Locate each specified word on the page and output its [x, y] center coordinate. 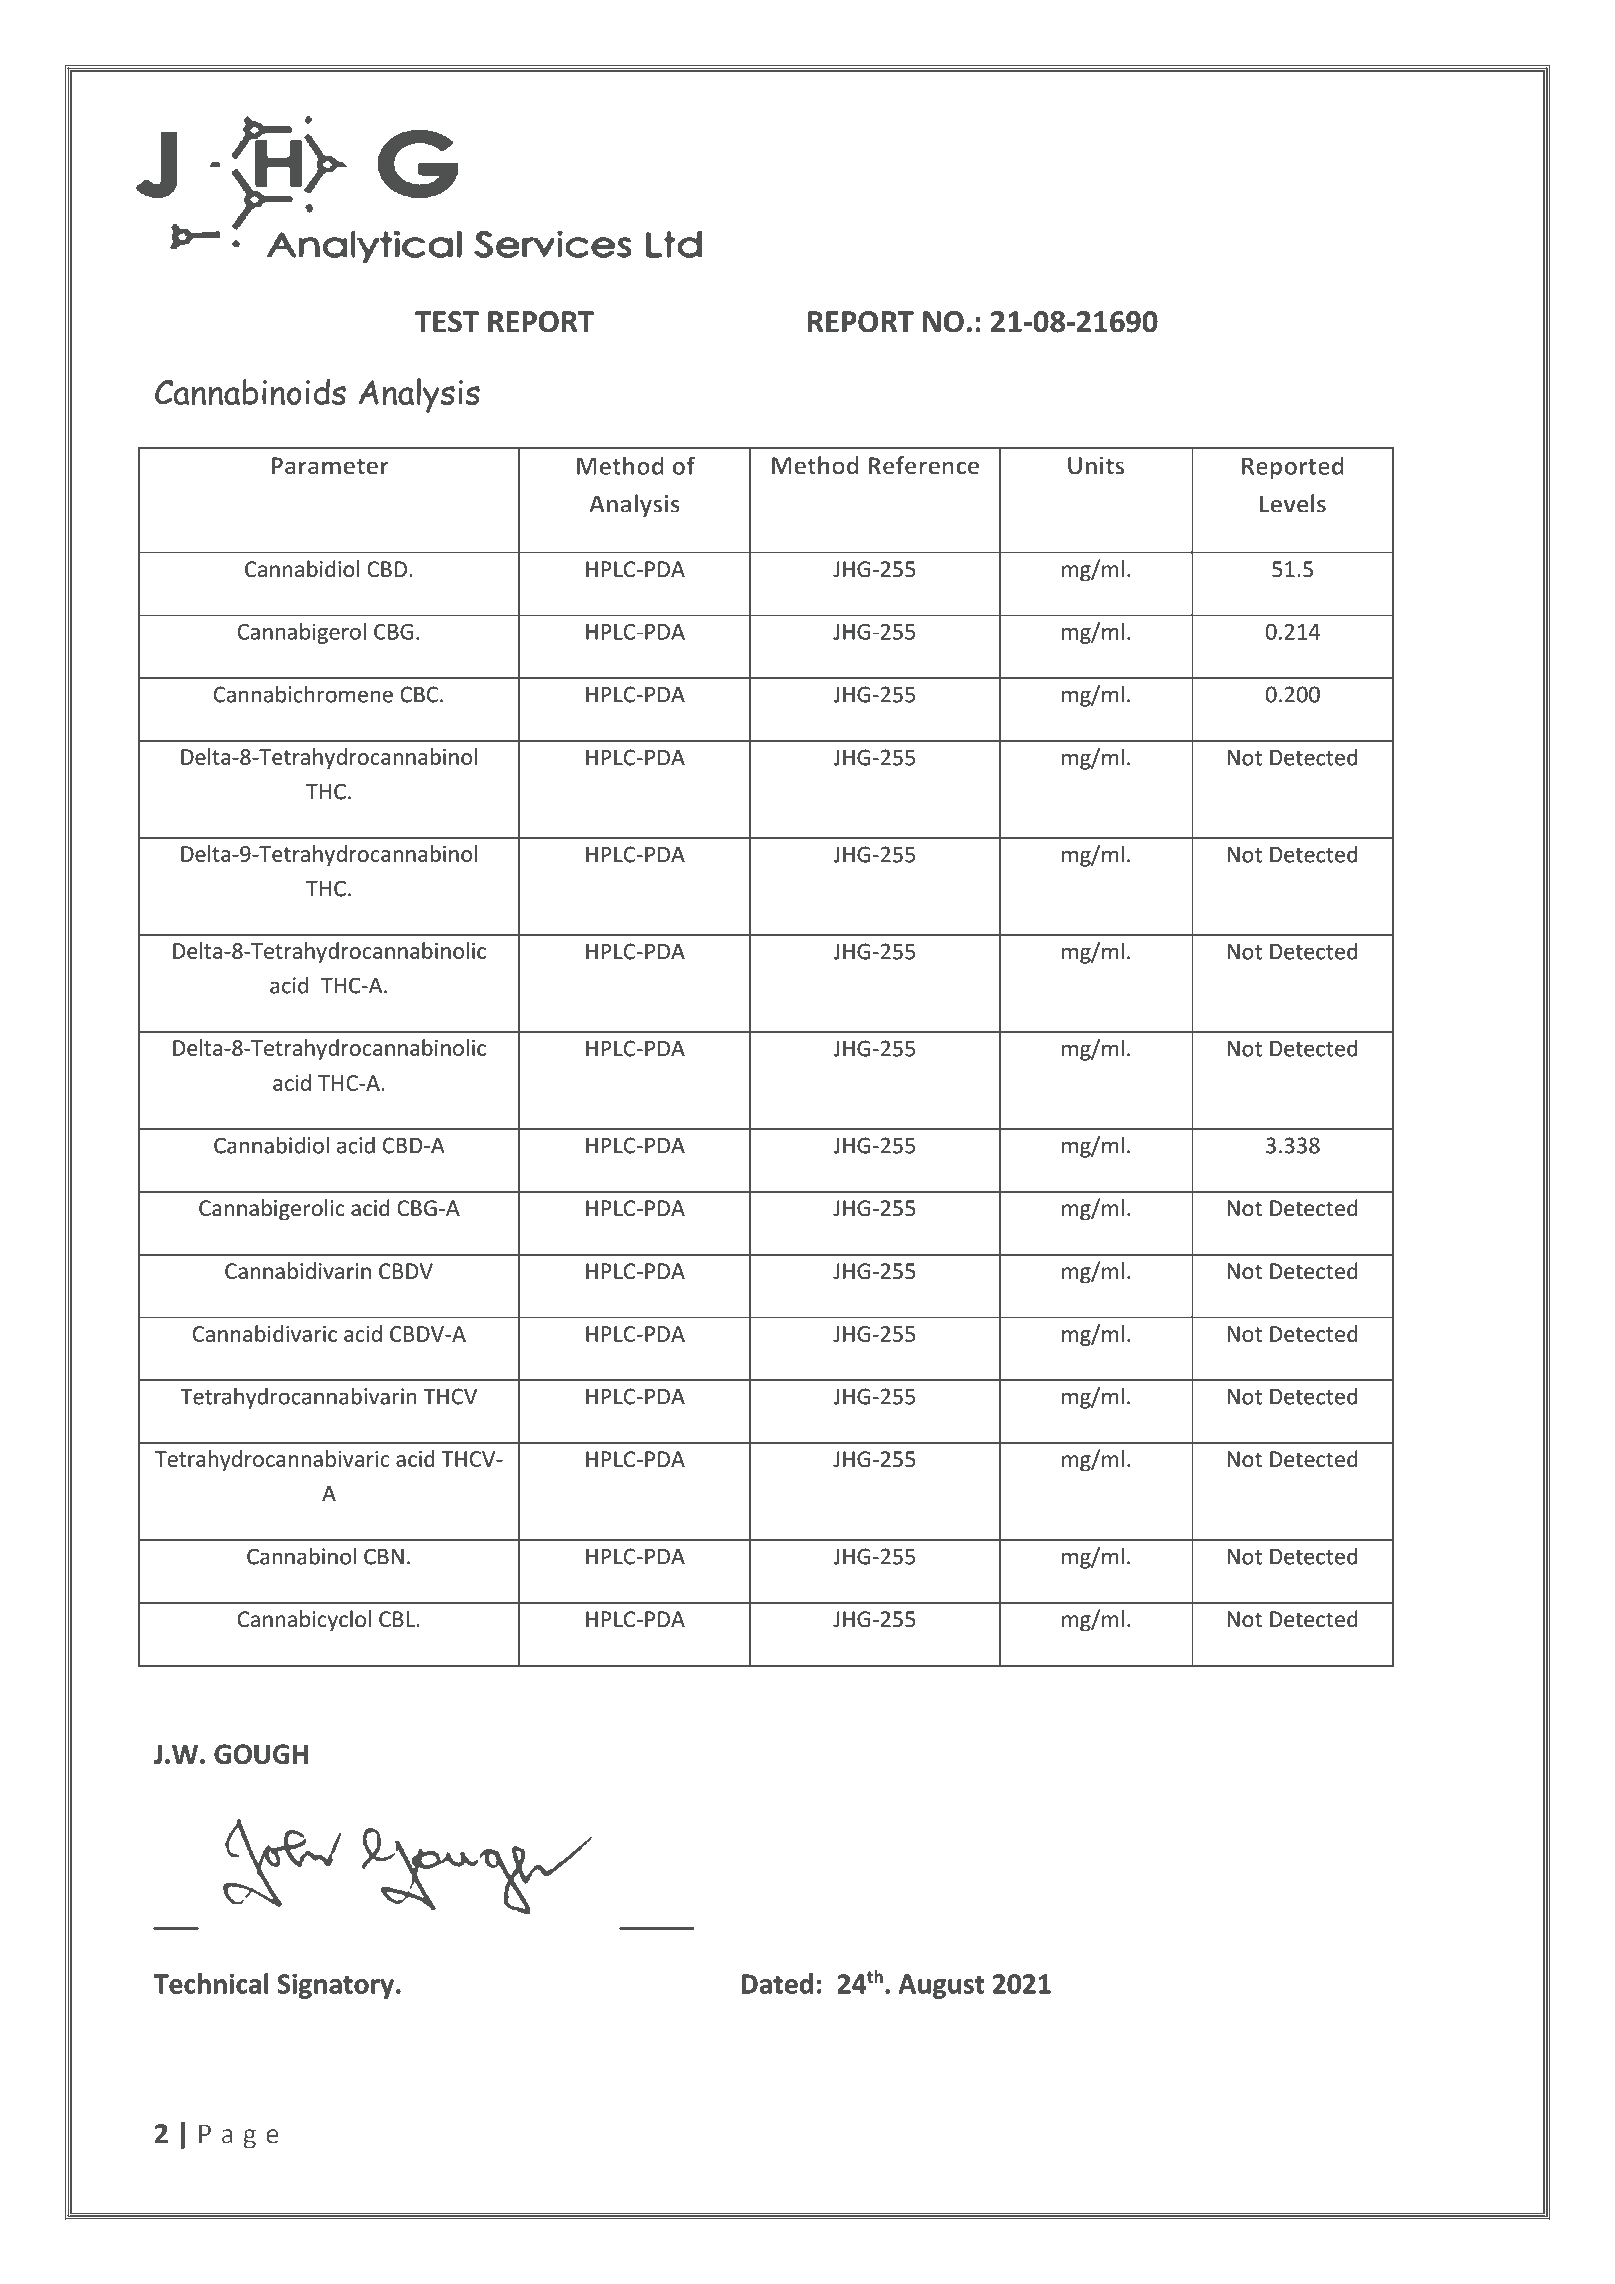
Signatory [335, 1986]
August [941, 1986]
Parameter [330, 466]
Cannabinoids [250, 391]
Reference [923, 465]
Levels [1293, 503]
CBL [397, 1619]
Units [1096, 465]
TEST [447, 322]
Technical [211, 1983]
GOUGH [261, 1754]
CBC [420, 694]
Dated [777, 1983]
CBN [384, 1556]
